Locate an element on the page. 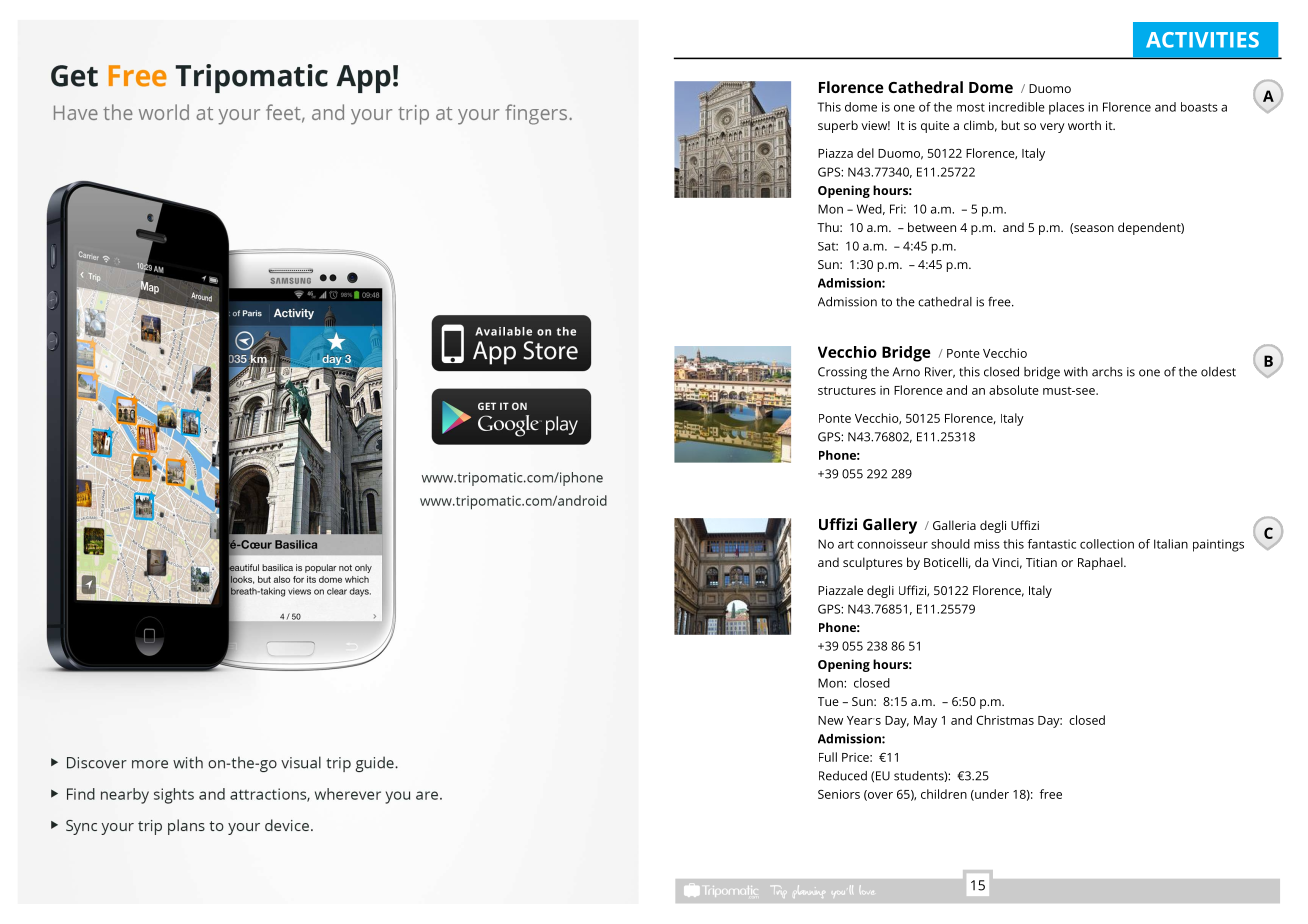  Reduced is located at coordinates (843, 776).
